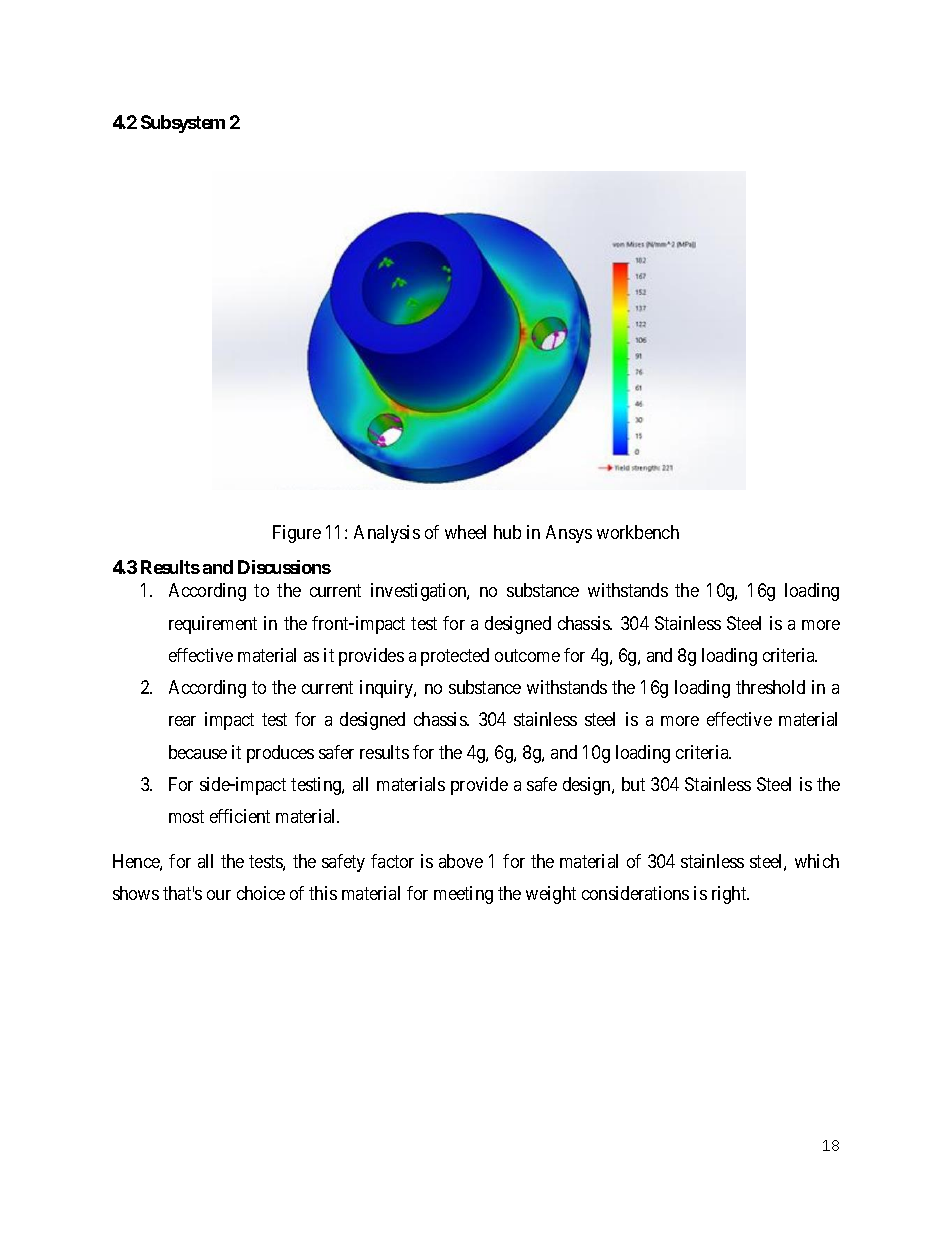 This screenshot has height=1233, width=952. What do you see at coordinates (507, 532) in the screenshot?
I see `hub` at bounding box center [507, 532].
